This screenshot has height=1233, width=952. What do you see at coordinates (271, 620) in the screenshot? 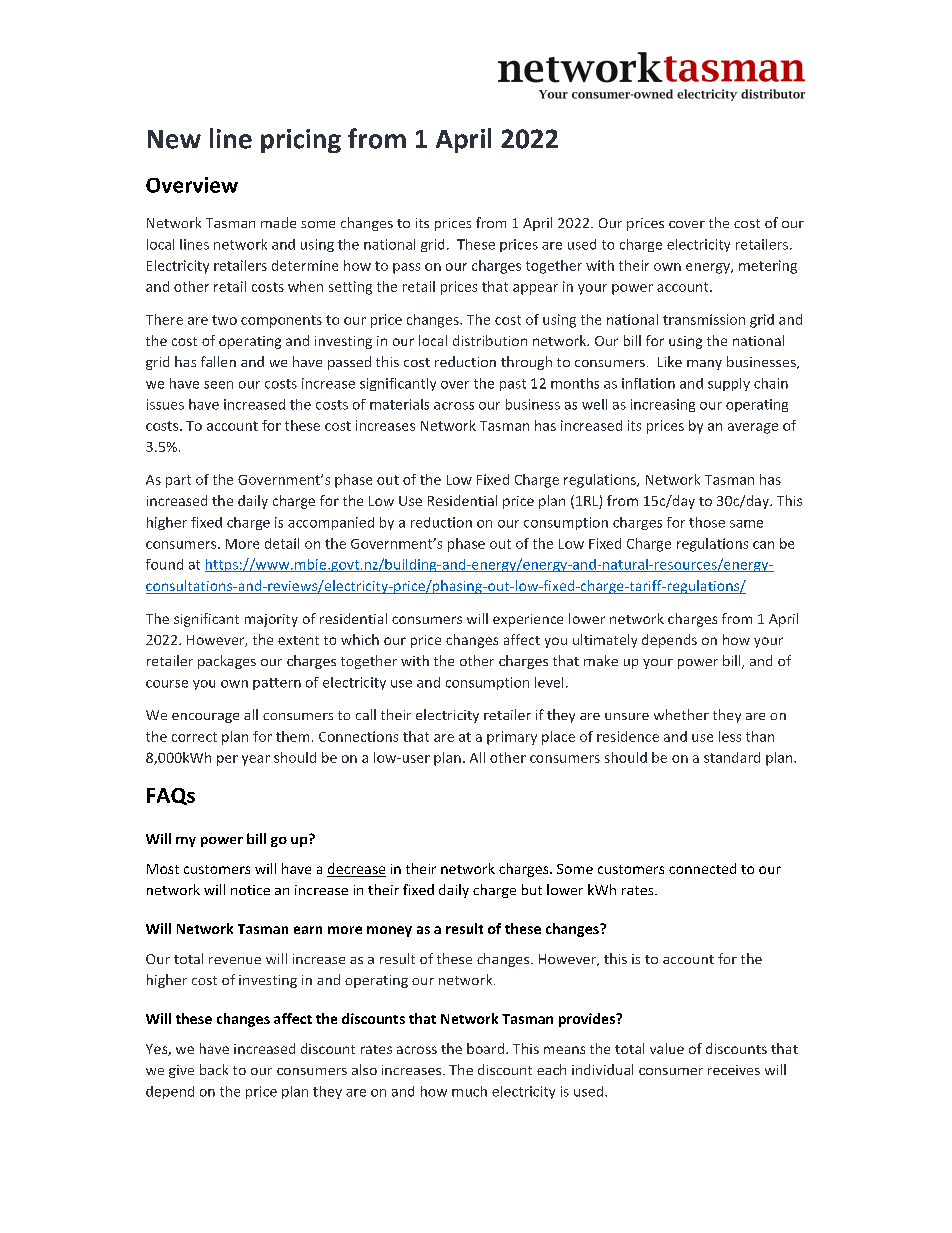
I see `majority` at bounding box center [271, 620].
